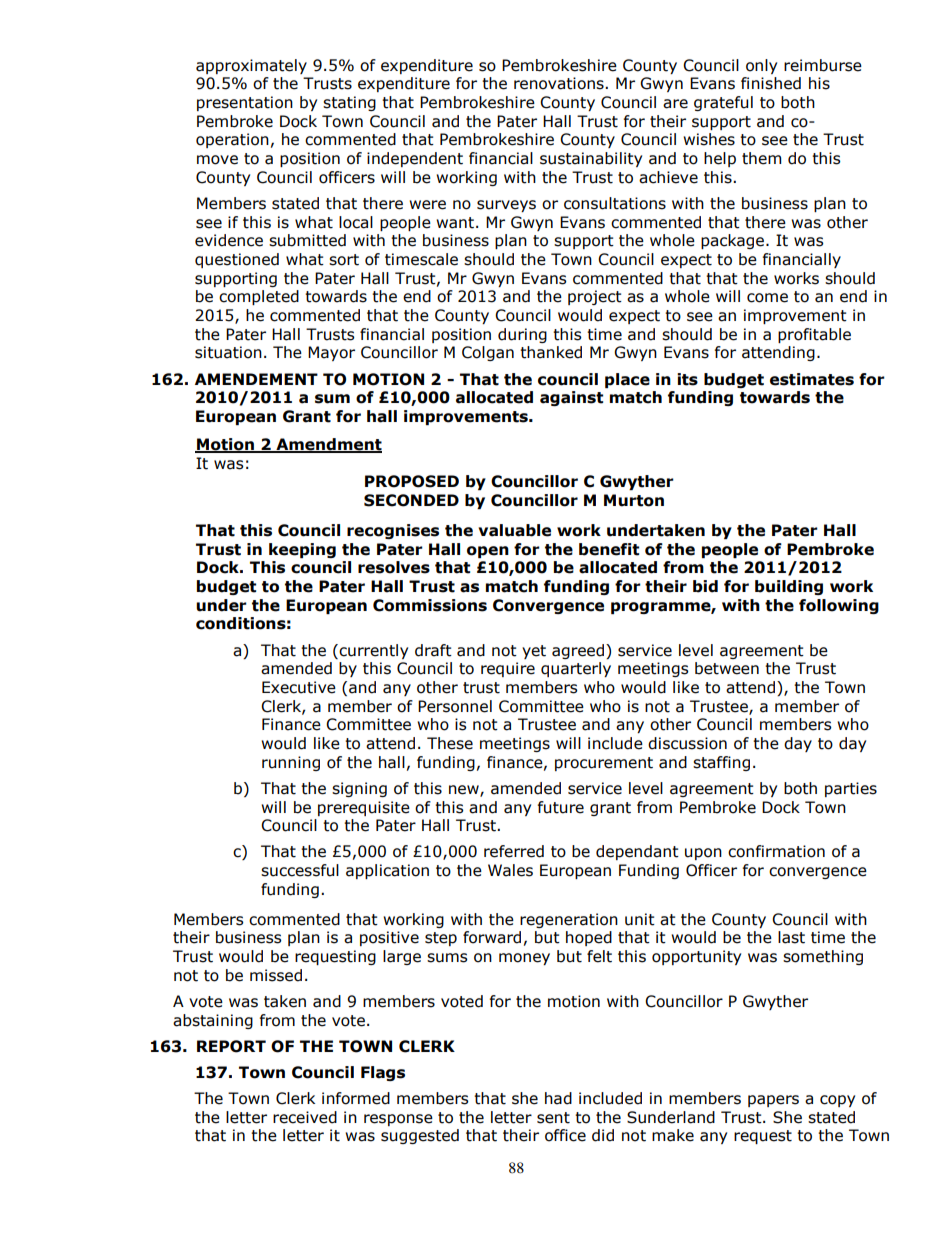 The image size is (952, 1233). What do you see at coordinates (771, 83) in the document?
I see `finished` at bounding box center [771, 83].
